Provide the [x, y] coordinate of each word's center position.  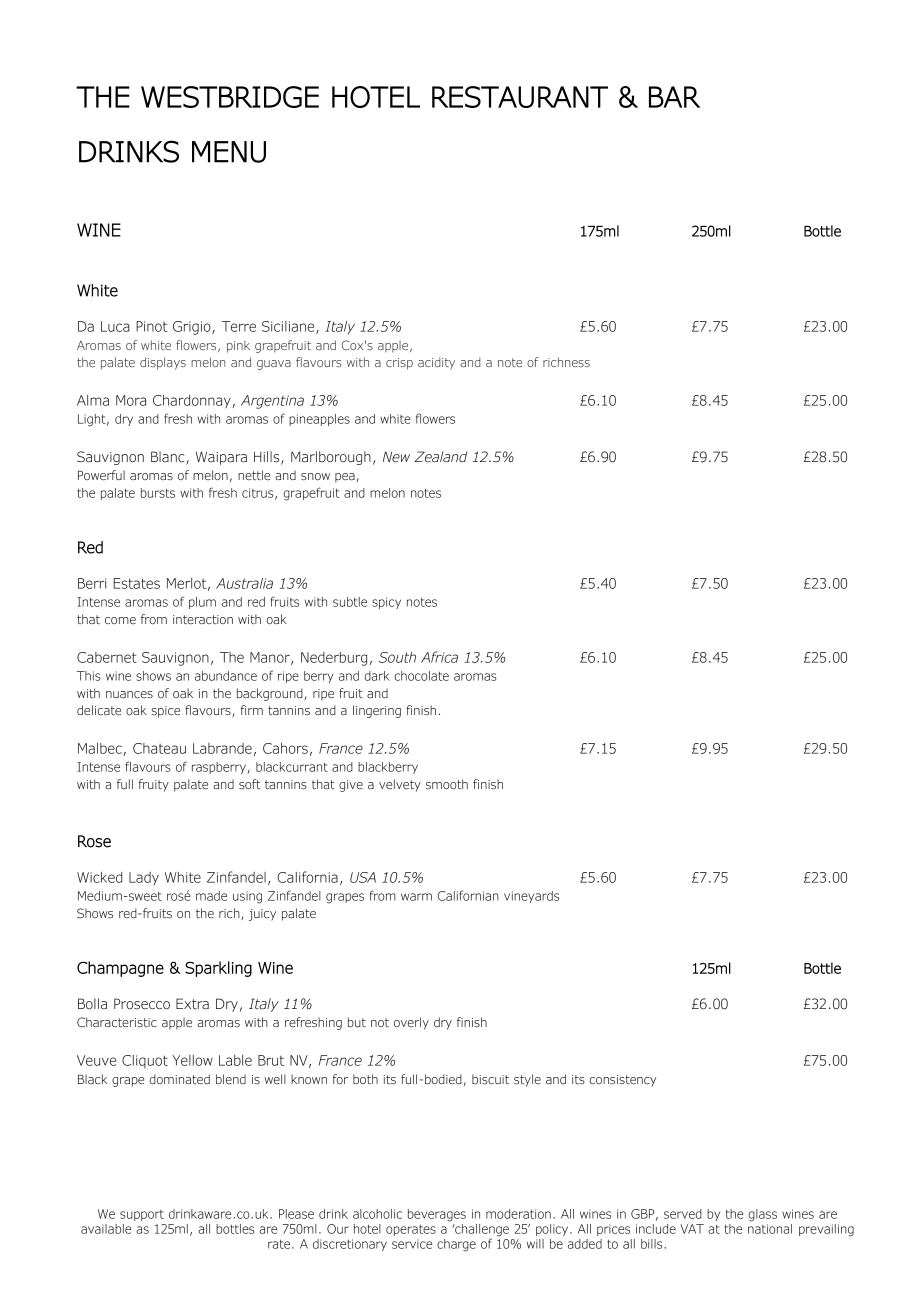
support [142, 1215]
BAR [674, 97]
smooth [447, 784]
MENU [229, 152]
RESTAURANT [520, 97]
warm [416, 897]
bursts [158, 493]
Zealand [441, 457]
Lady [144, 878]
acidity [436, 363]
